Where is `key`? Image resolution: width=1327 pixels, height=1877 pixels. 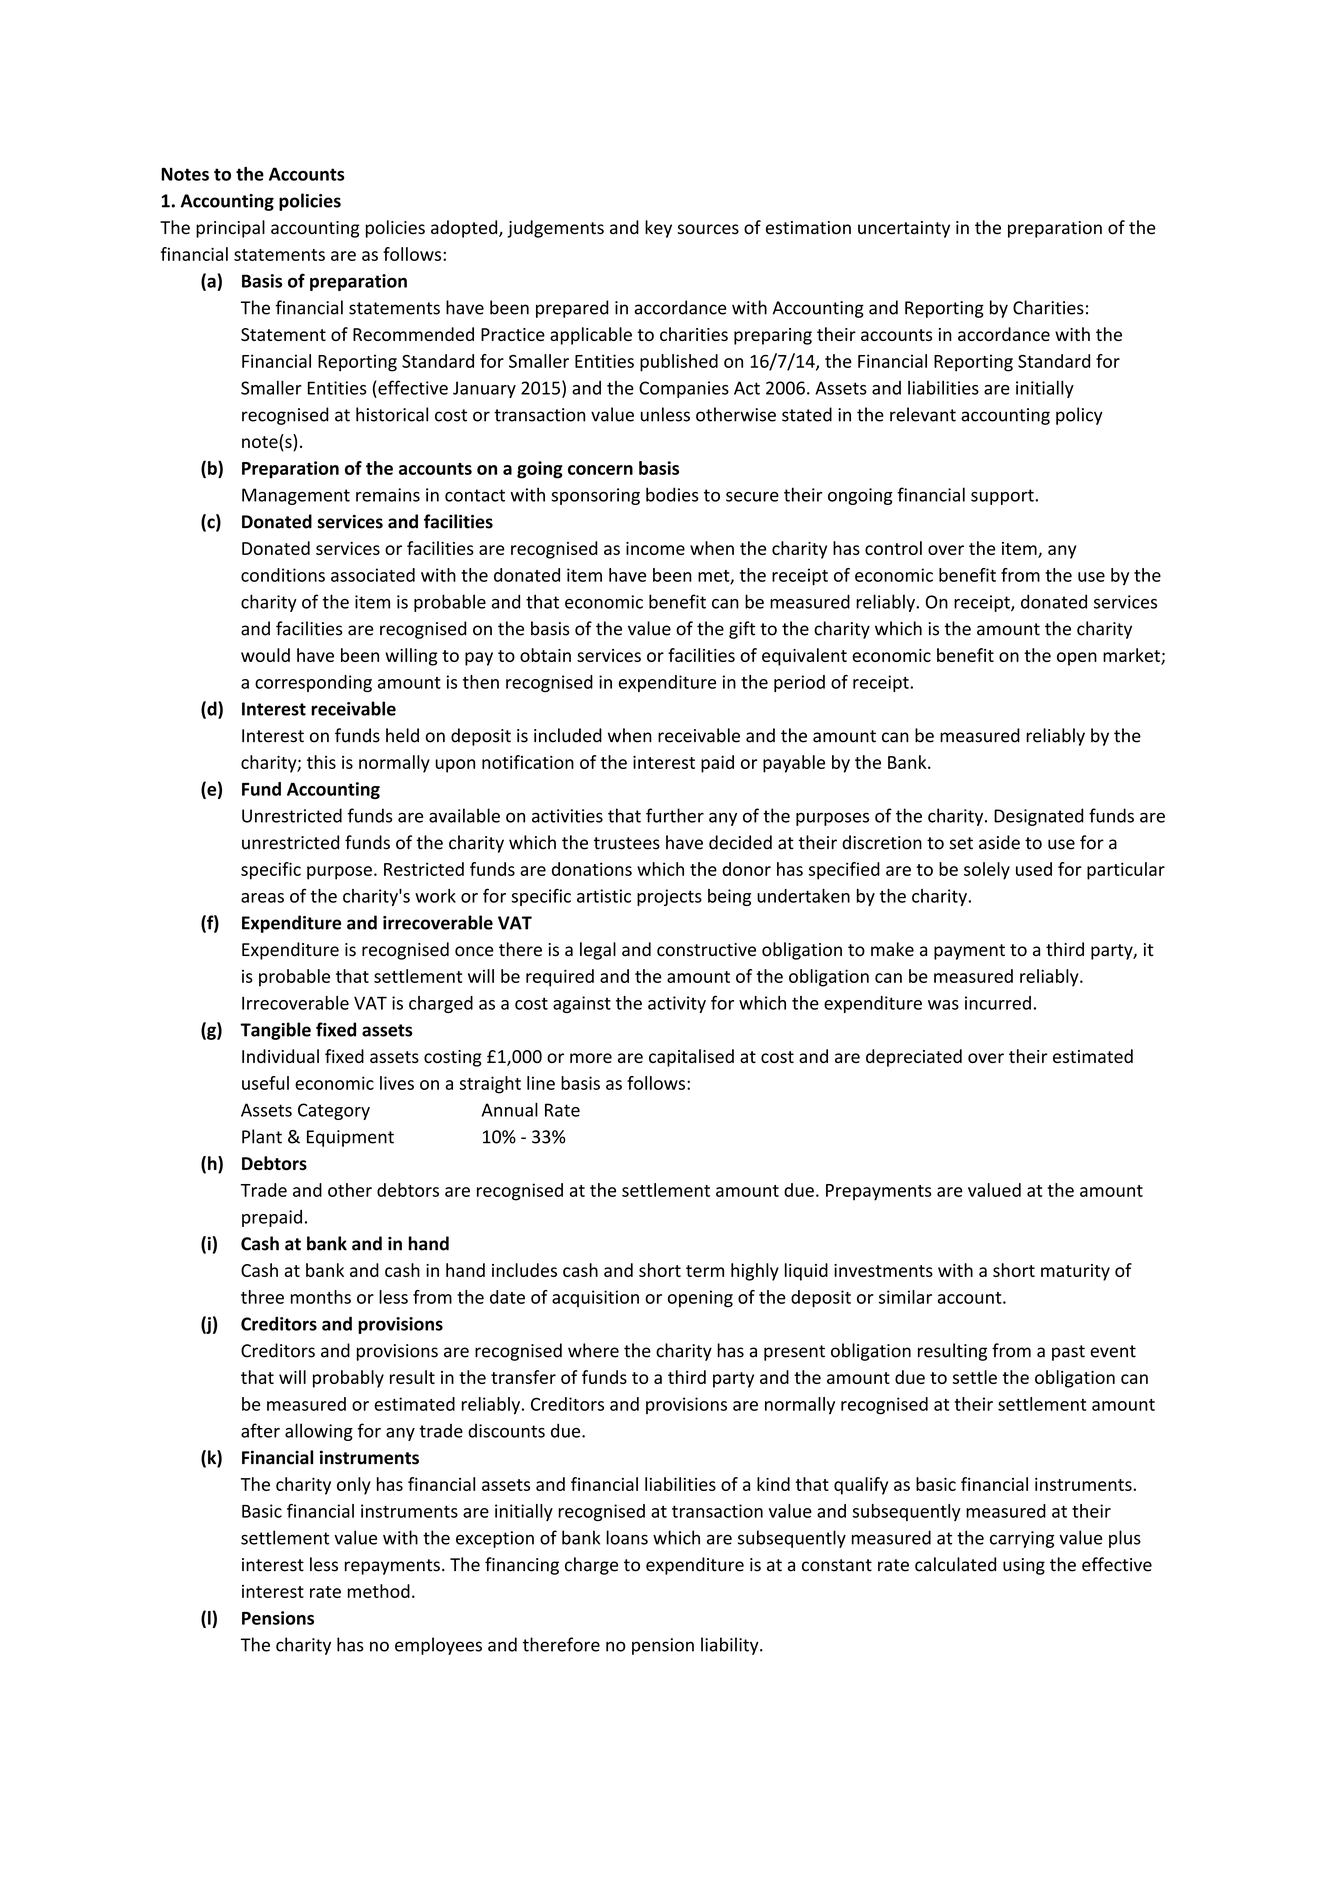 key is located at coordinates (658, 229).
